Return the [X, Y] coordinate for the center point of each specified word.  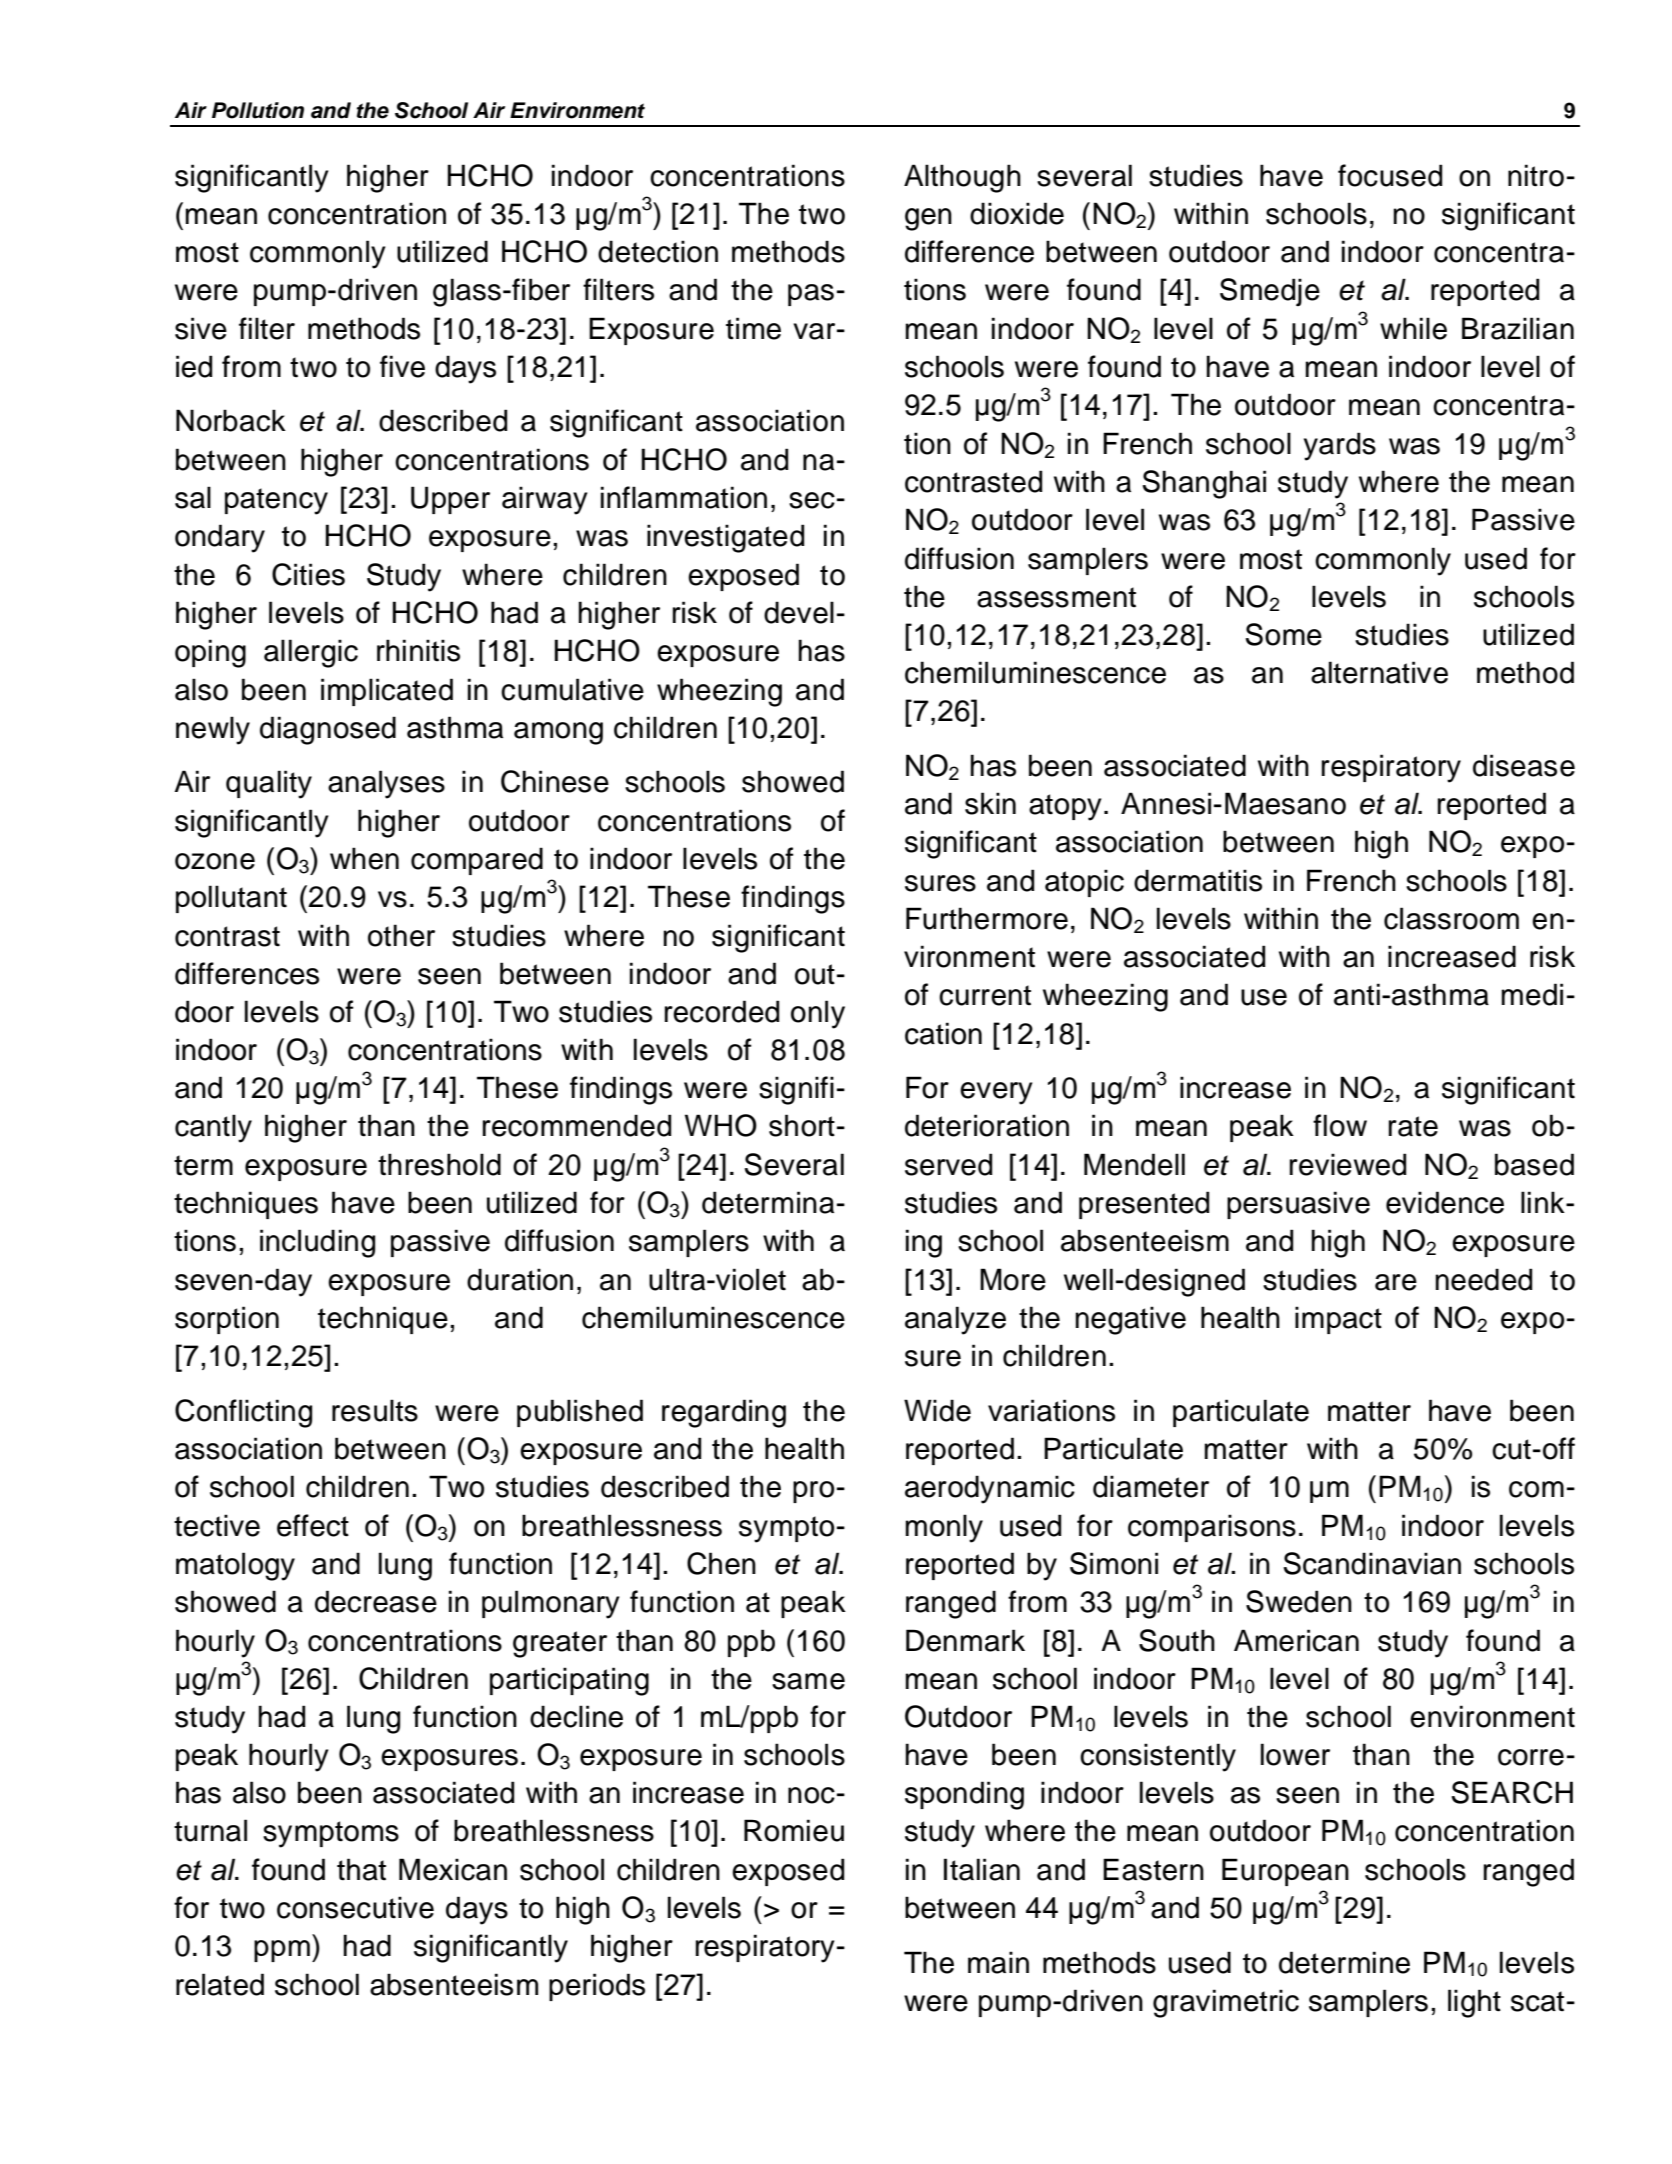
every [996, 1093]
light [1474, 2003]
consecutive [355, 1907]
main [998, 1962]
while [1413, 328]
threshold [439, 1164]
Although [962, 178]
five [402, 366]
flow [1340, 1125]
